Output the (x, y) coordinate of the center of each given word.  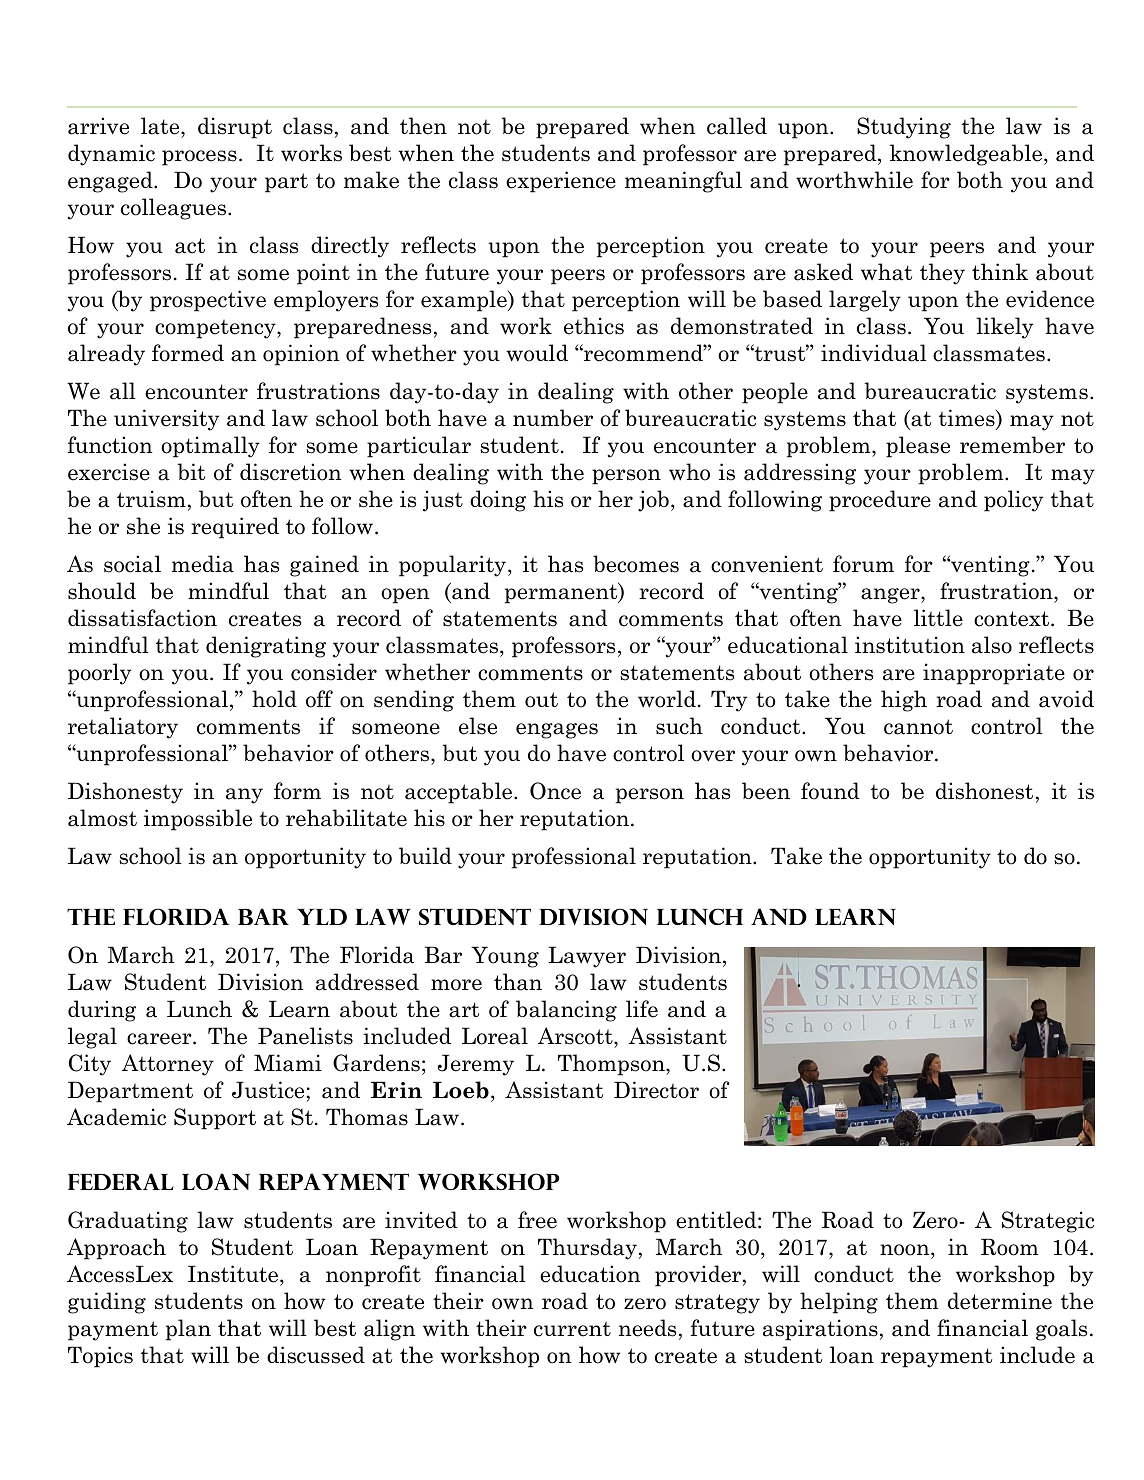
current (572, 1329)
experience (561, 182)
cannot (918, 727)
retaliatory (123, 728)
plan (188, 1330)
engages (557, 731)
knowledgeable (966, 155)
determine (1000, 1301)
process (199, 158)
